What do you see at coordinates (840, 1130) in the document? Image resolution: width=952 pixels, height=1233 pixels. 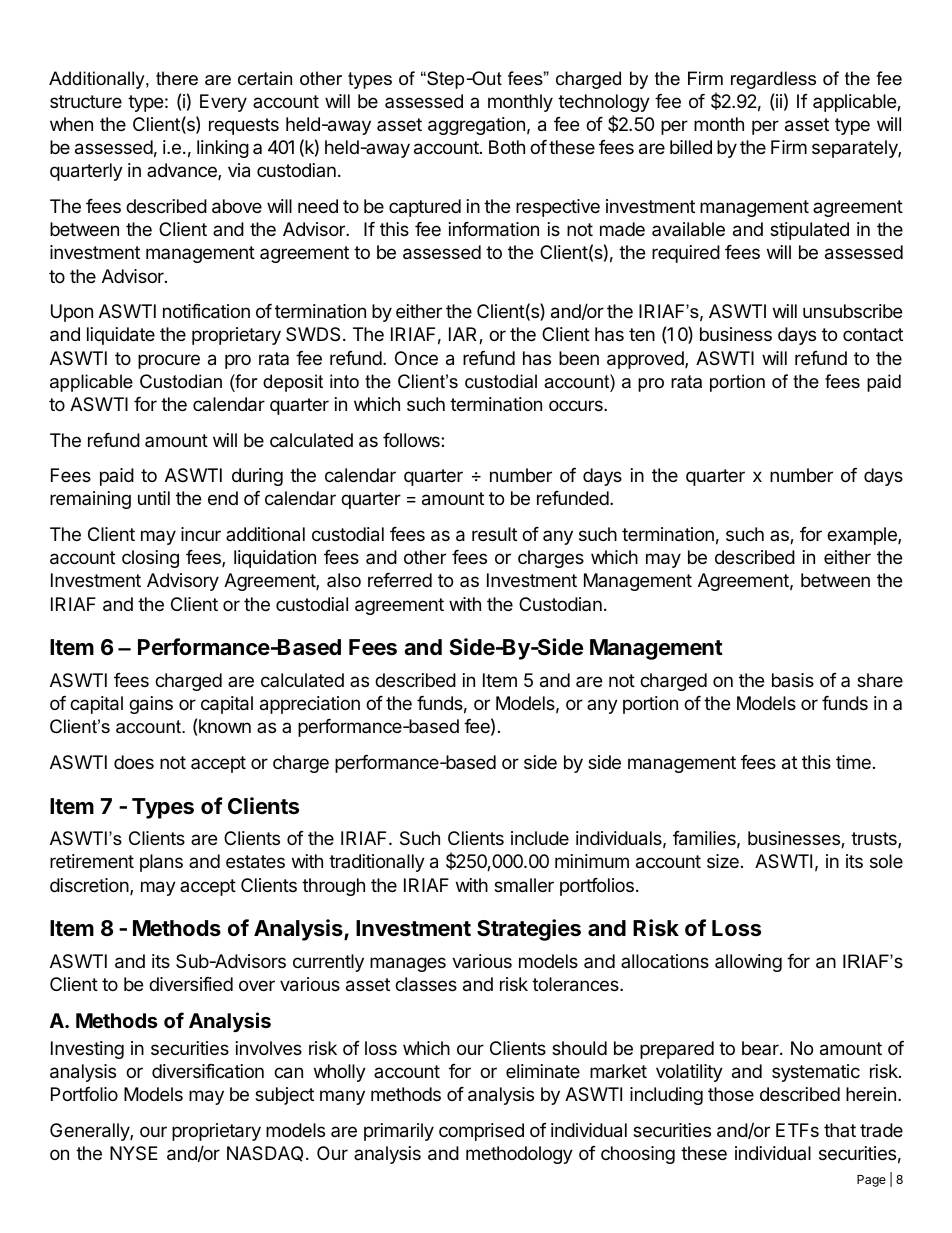 I see `that` at bounding box center [840, 1130].
